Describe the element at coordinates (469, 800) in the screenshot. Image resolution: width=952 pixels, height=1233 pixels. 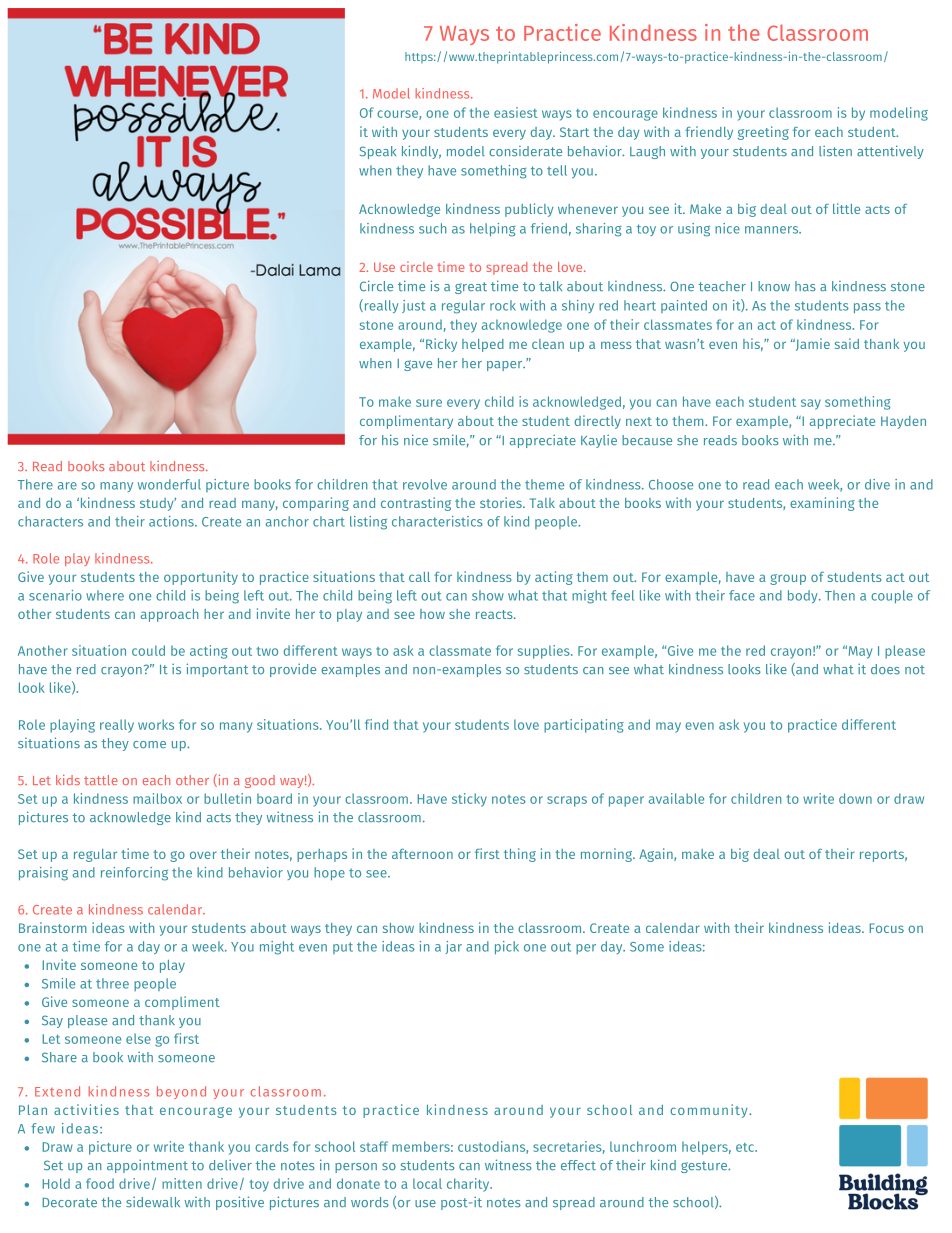
I see `sticky` at that location.
